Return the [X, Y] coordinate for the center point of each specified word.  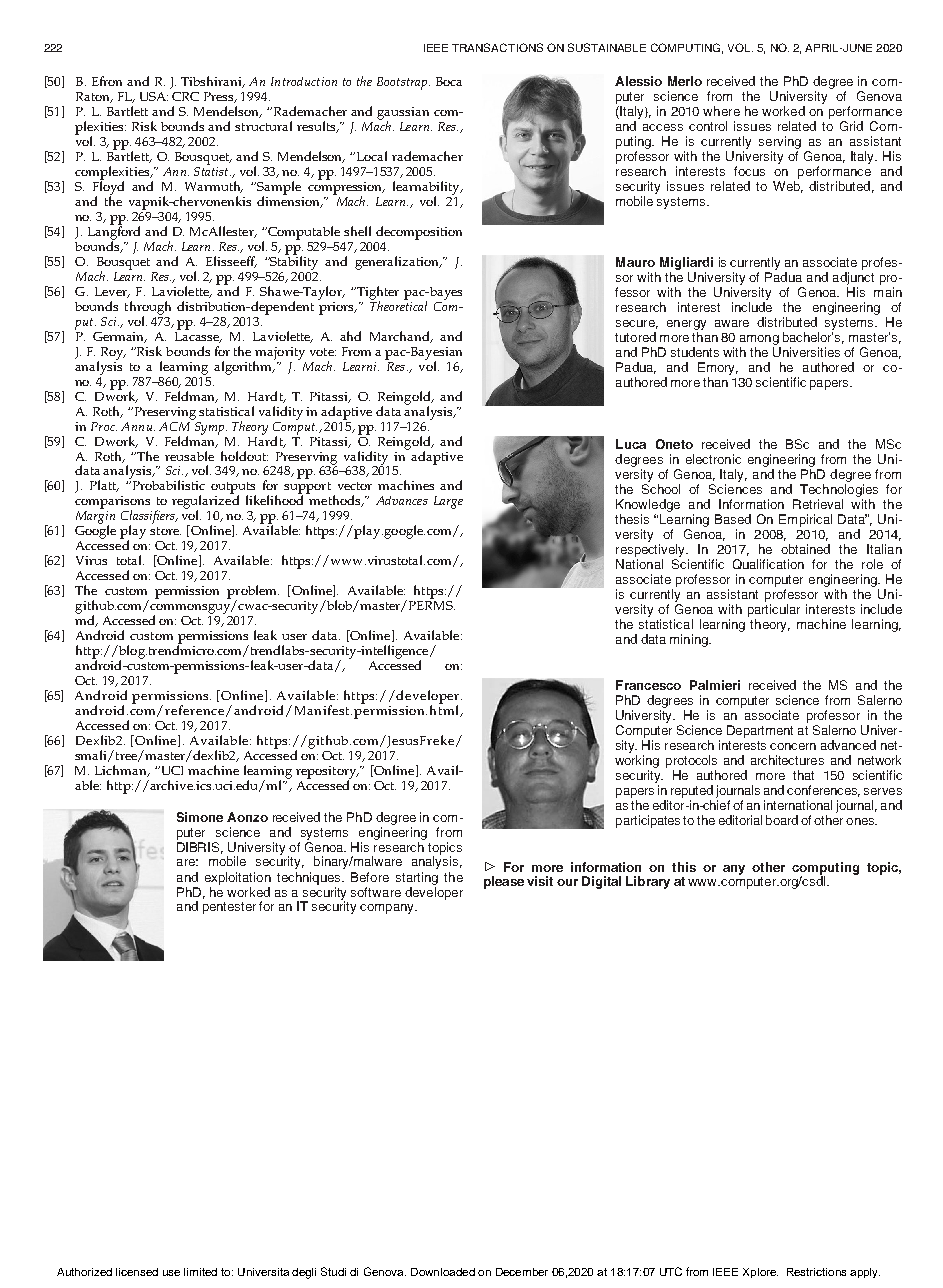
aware [732, 323]
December [522, 1272]
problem [253, 593]
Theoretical [398, 304]
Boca [449, 81]
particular [774, 610]
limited [200, 1272]
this [684, 867]
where [721, 111]
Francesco [648, 685]
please [504, 882]
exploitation [238, 878]
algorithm [244, 367]
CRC [185, 96]
